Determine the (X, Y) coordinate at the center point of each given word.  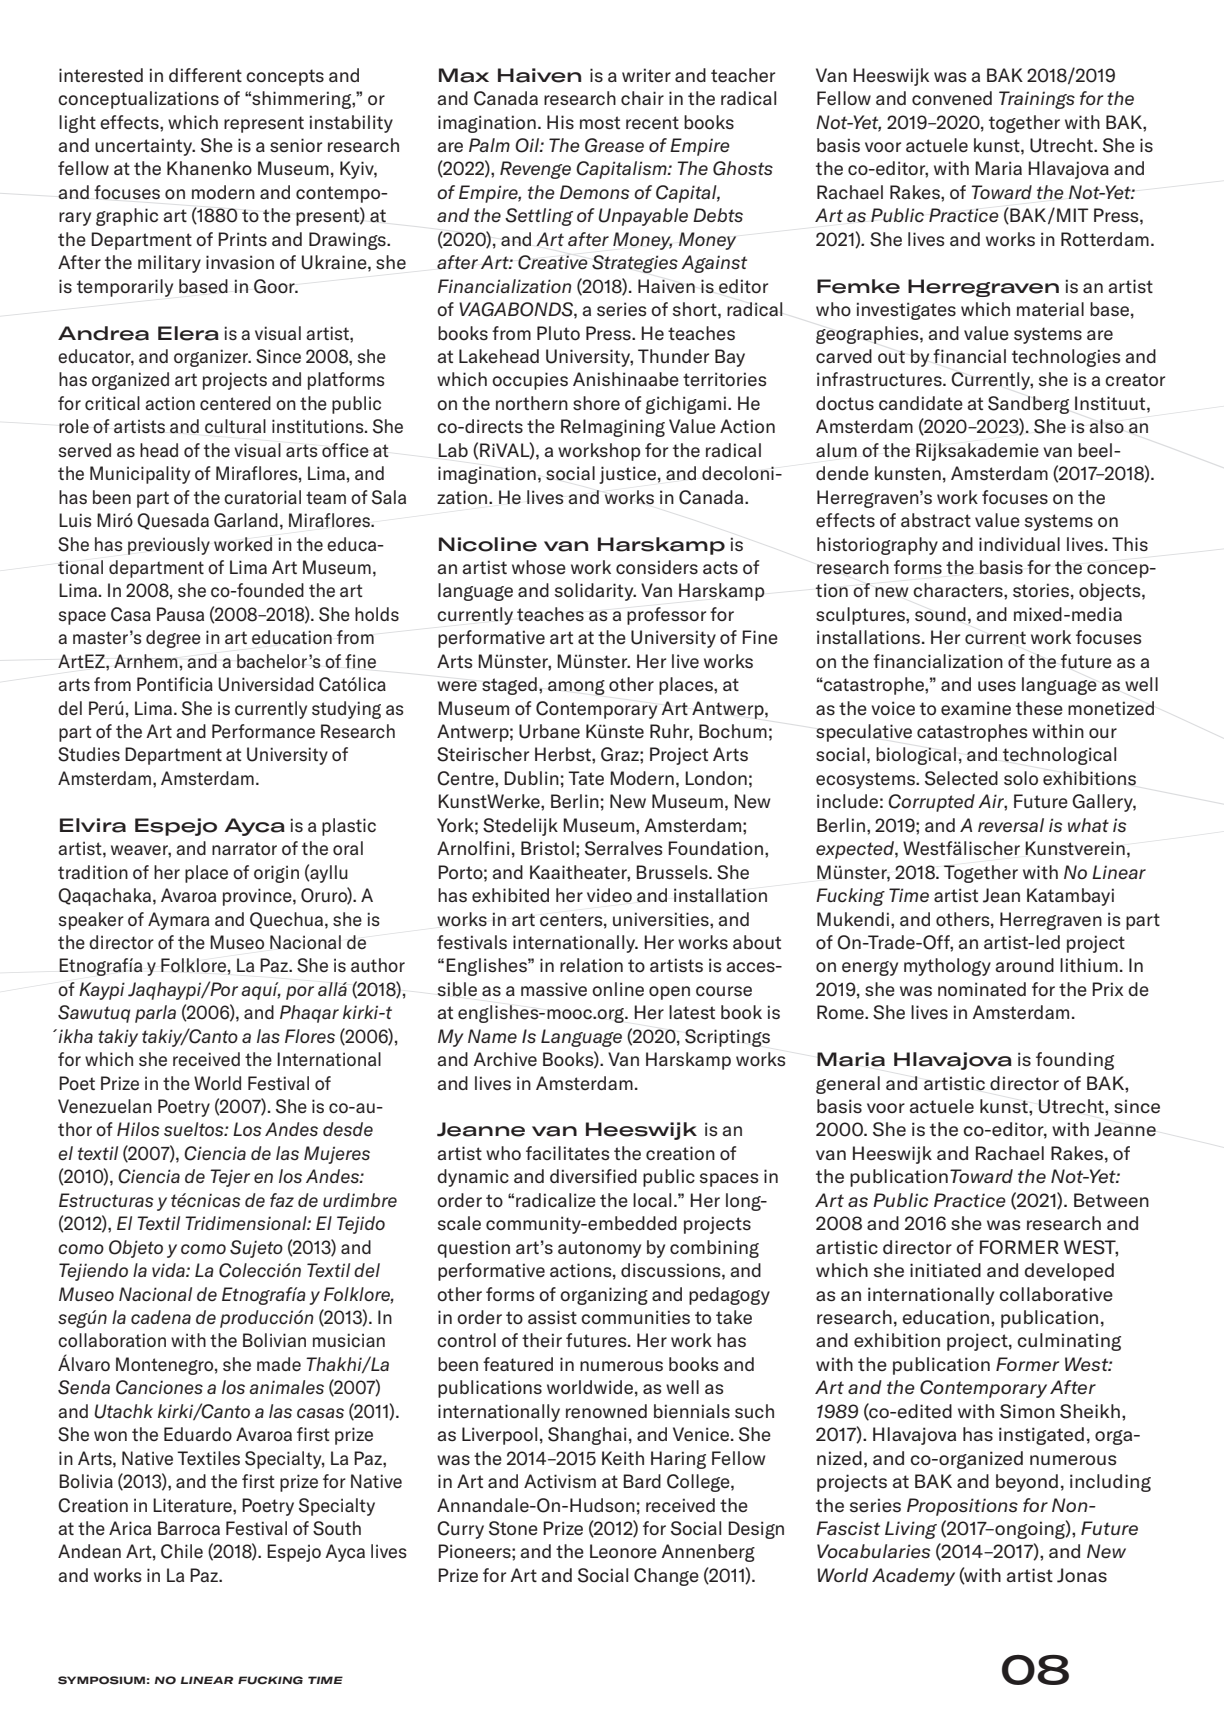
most (600, 123)
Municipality (140, 475)
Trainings (1037, 100)
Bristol (547, 848)
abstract (936, 520)
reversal (1011, 825)
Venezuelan (105, 1106)
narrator (244, 848)
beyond (1027, 1483)
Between (1111, 1200)
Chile (182, 1551)
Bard (642, 1481)
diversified (593, 1176)
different (205, 75)
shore (596, 403)
